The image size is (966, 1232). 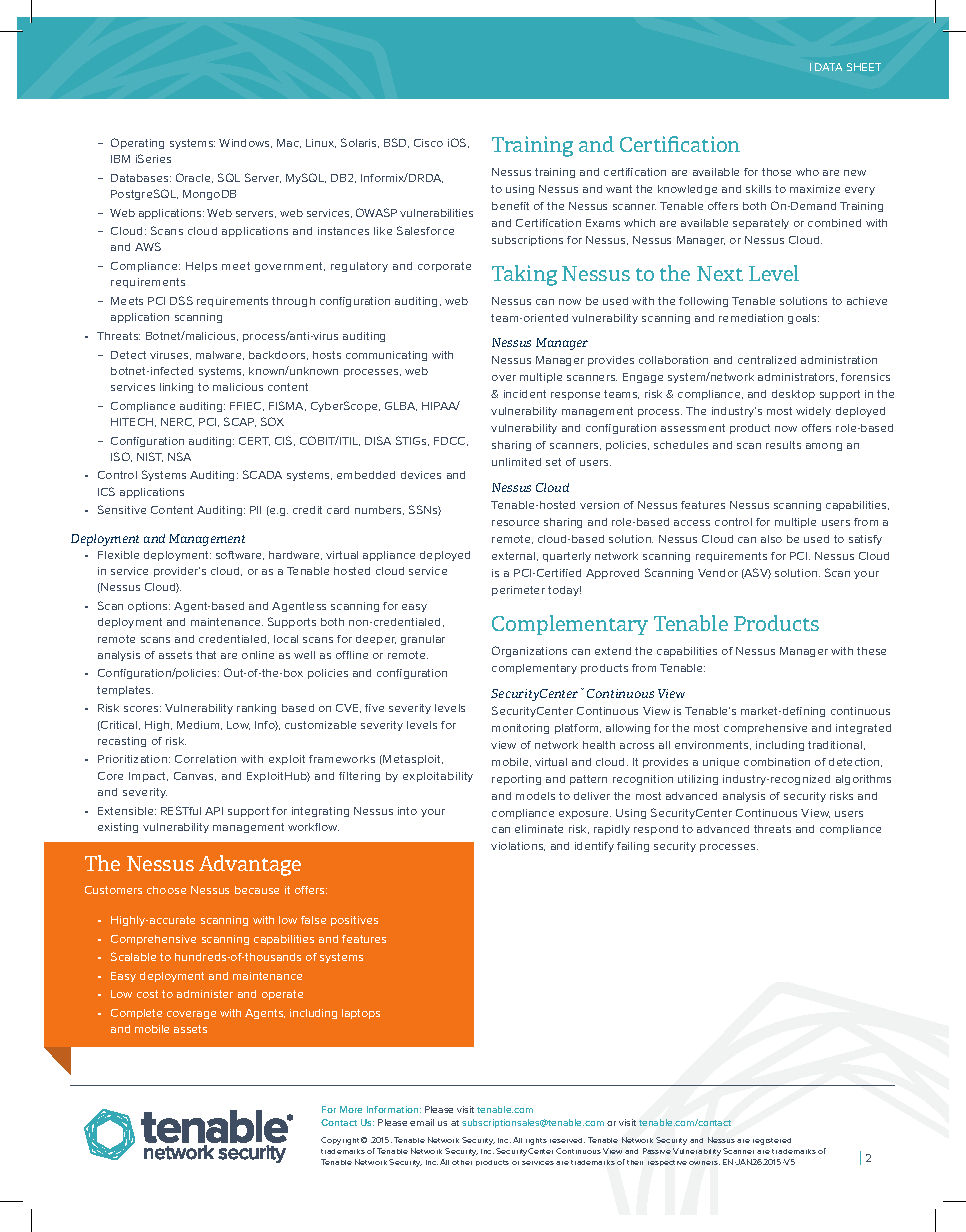 What do you see at coordinates (428, 143) in the document?
I see `Cisco` at bounding box center [428, 143].
